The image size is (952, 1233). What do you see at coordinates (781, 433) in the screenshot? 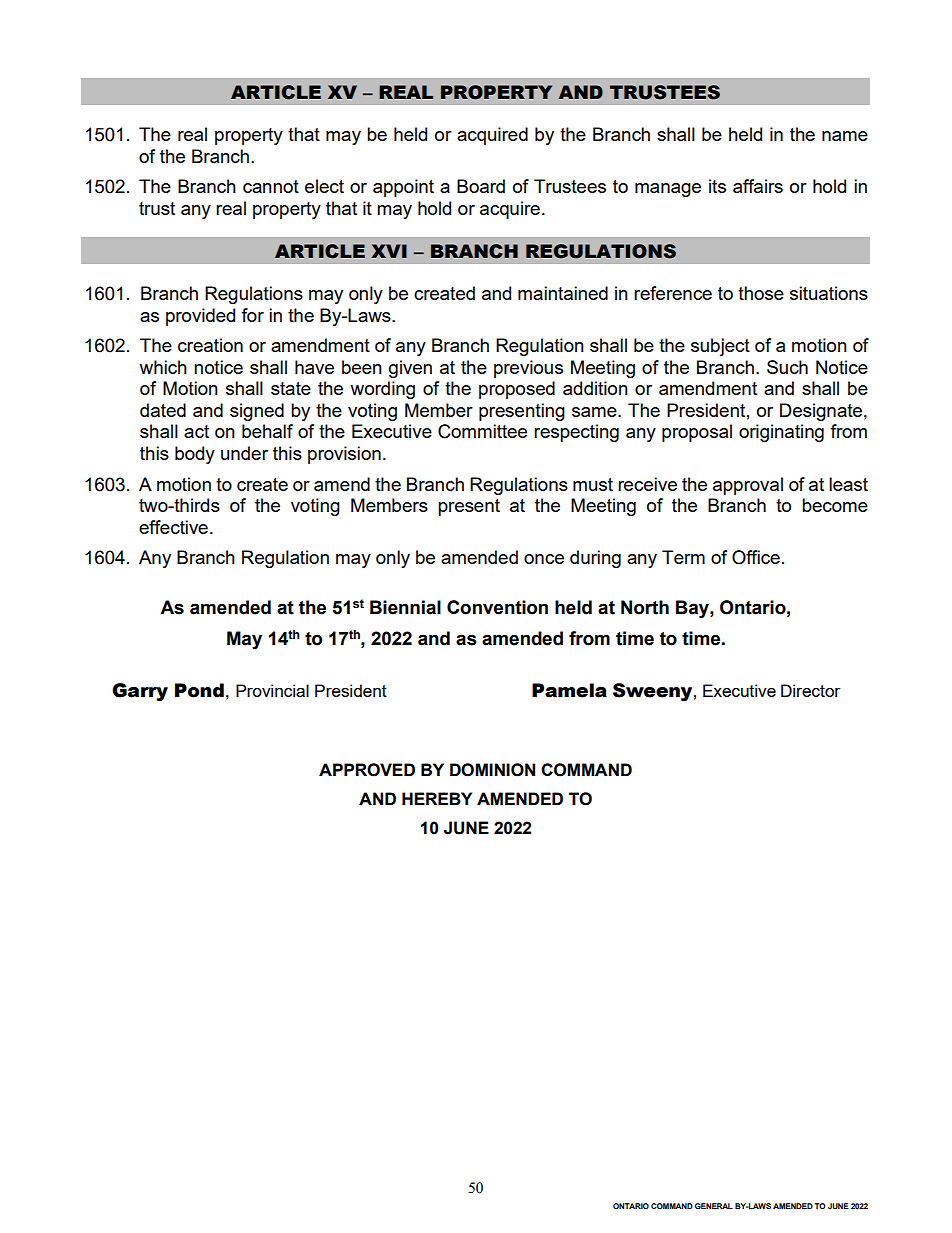
I see `originating` at bounding box center [781, 433].
